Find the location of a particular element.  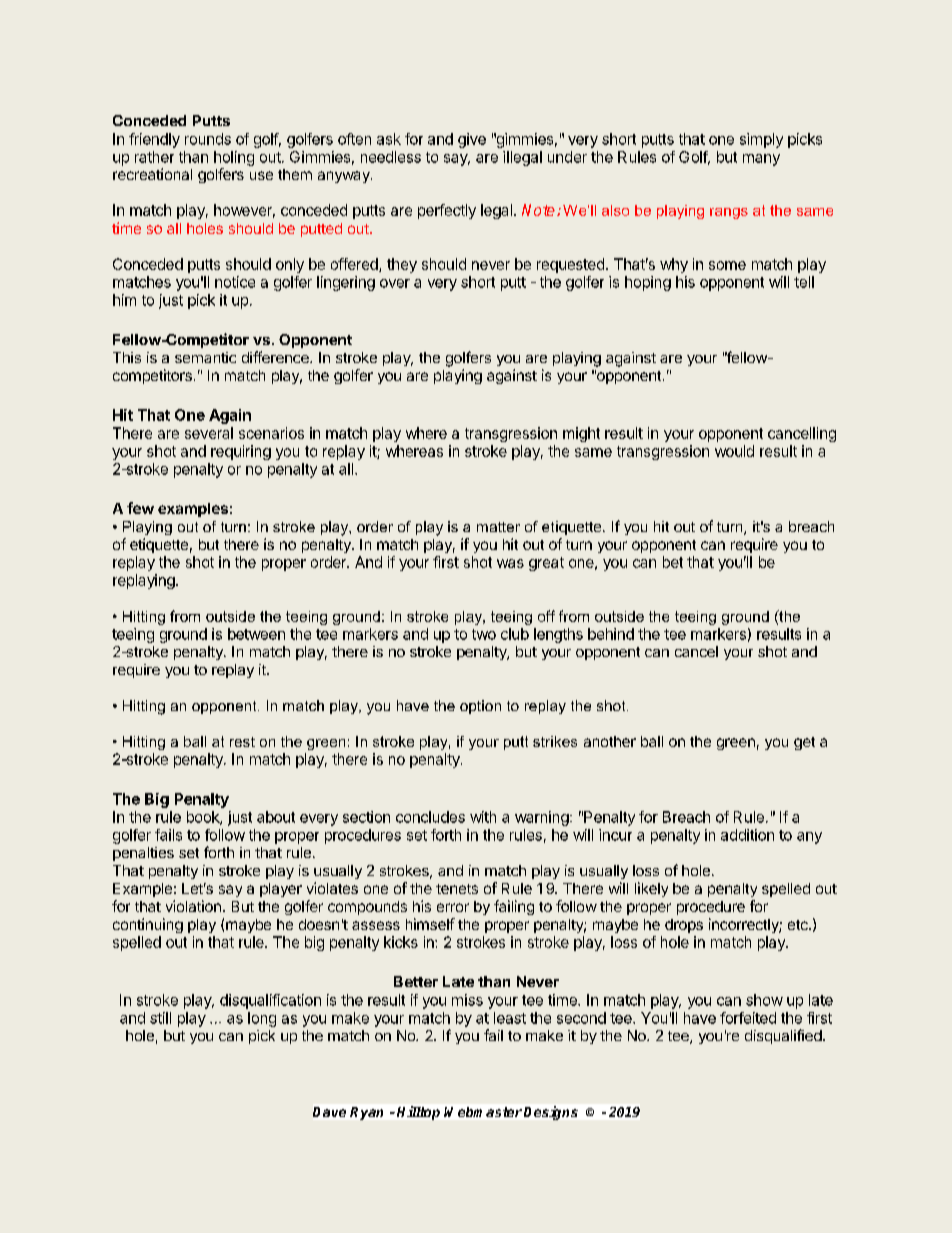

would is located at coordinates (734, 451).
